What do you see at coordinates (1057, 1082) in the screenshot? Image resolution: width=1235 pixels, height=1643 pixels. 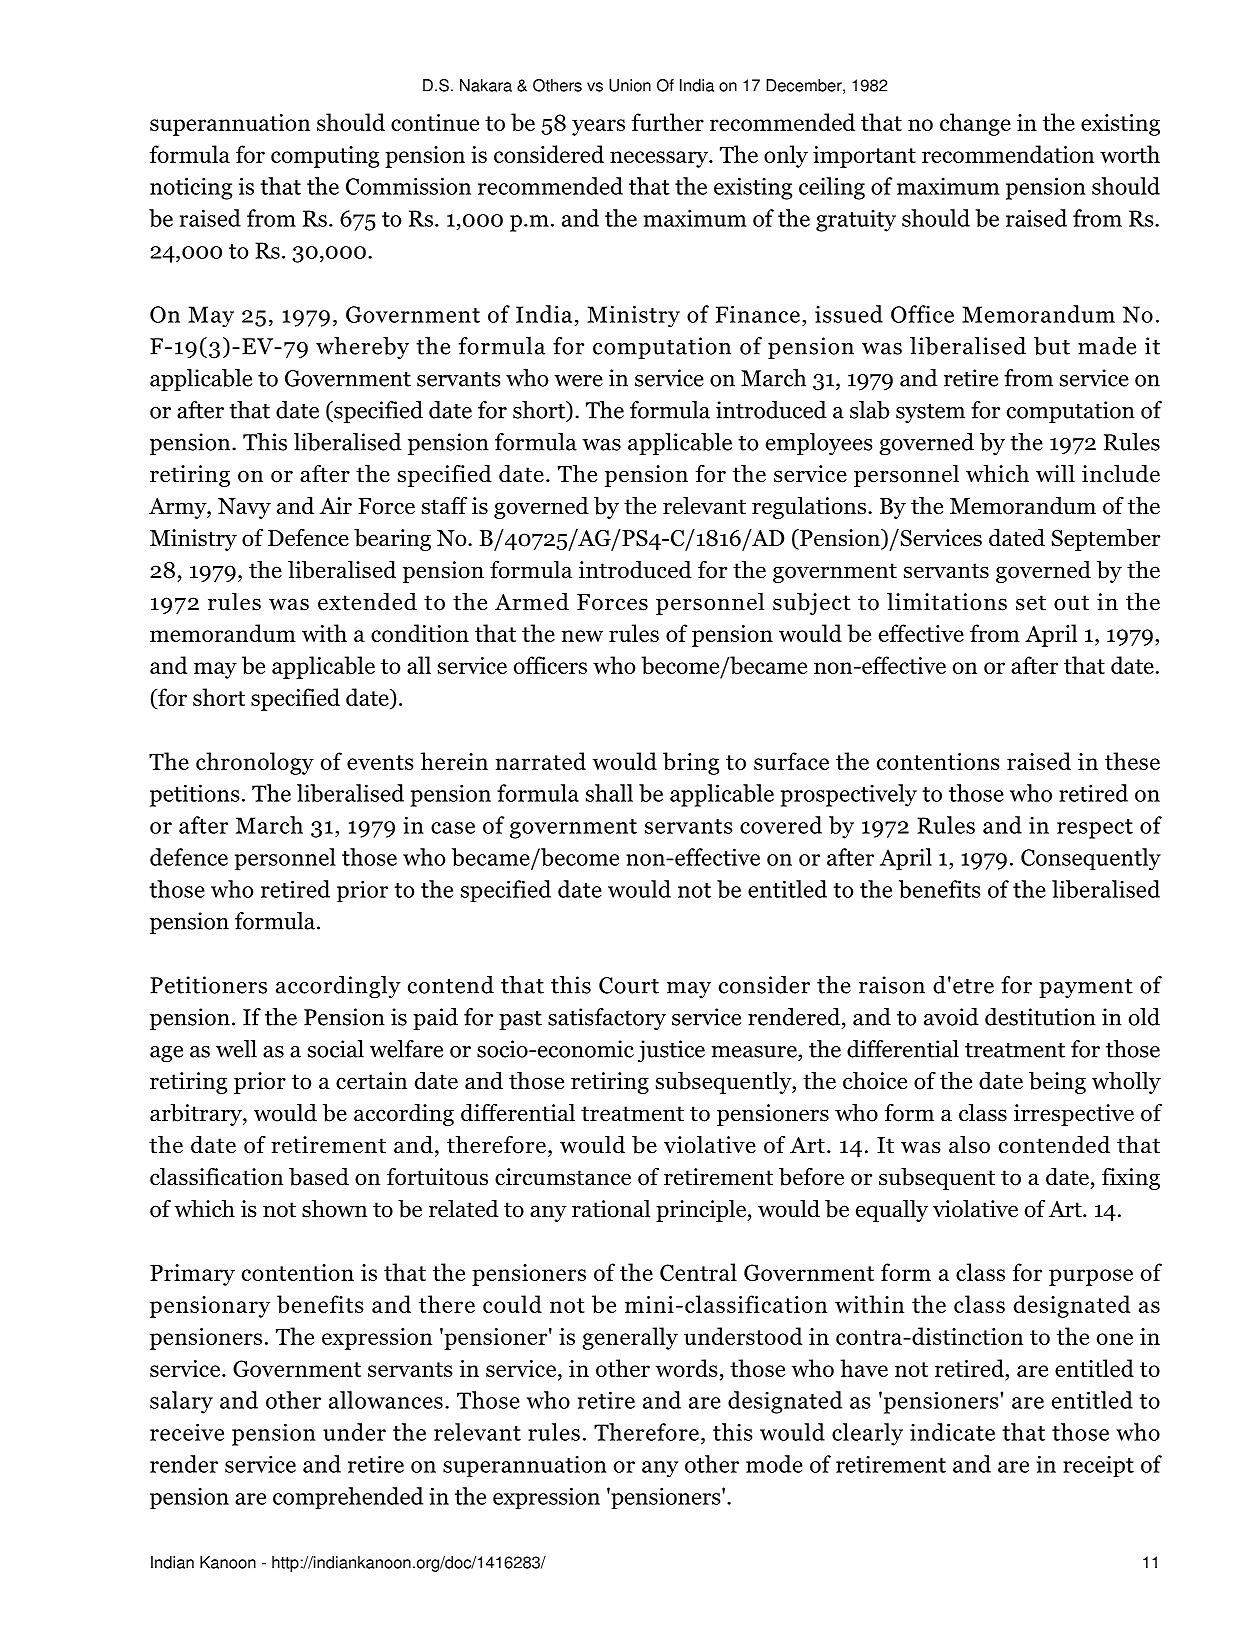 I see `being` at bounding box center [1057, 1082].
